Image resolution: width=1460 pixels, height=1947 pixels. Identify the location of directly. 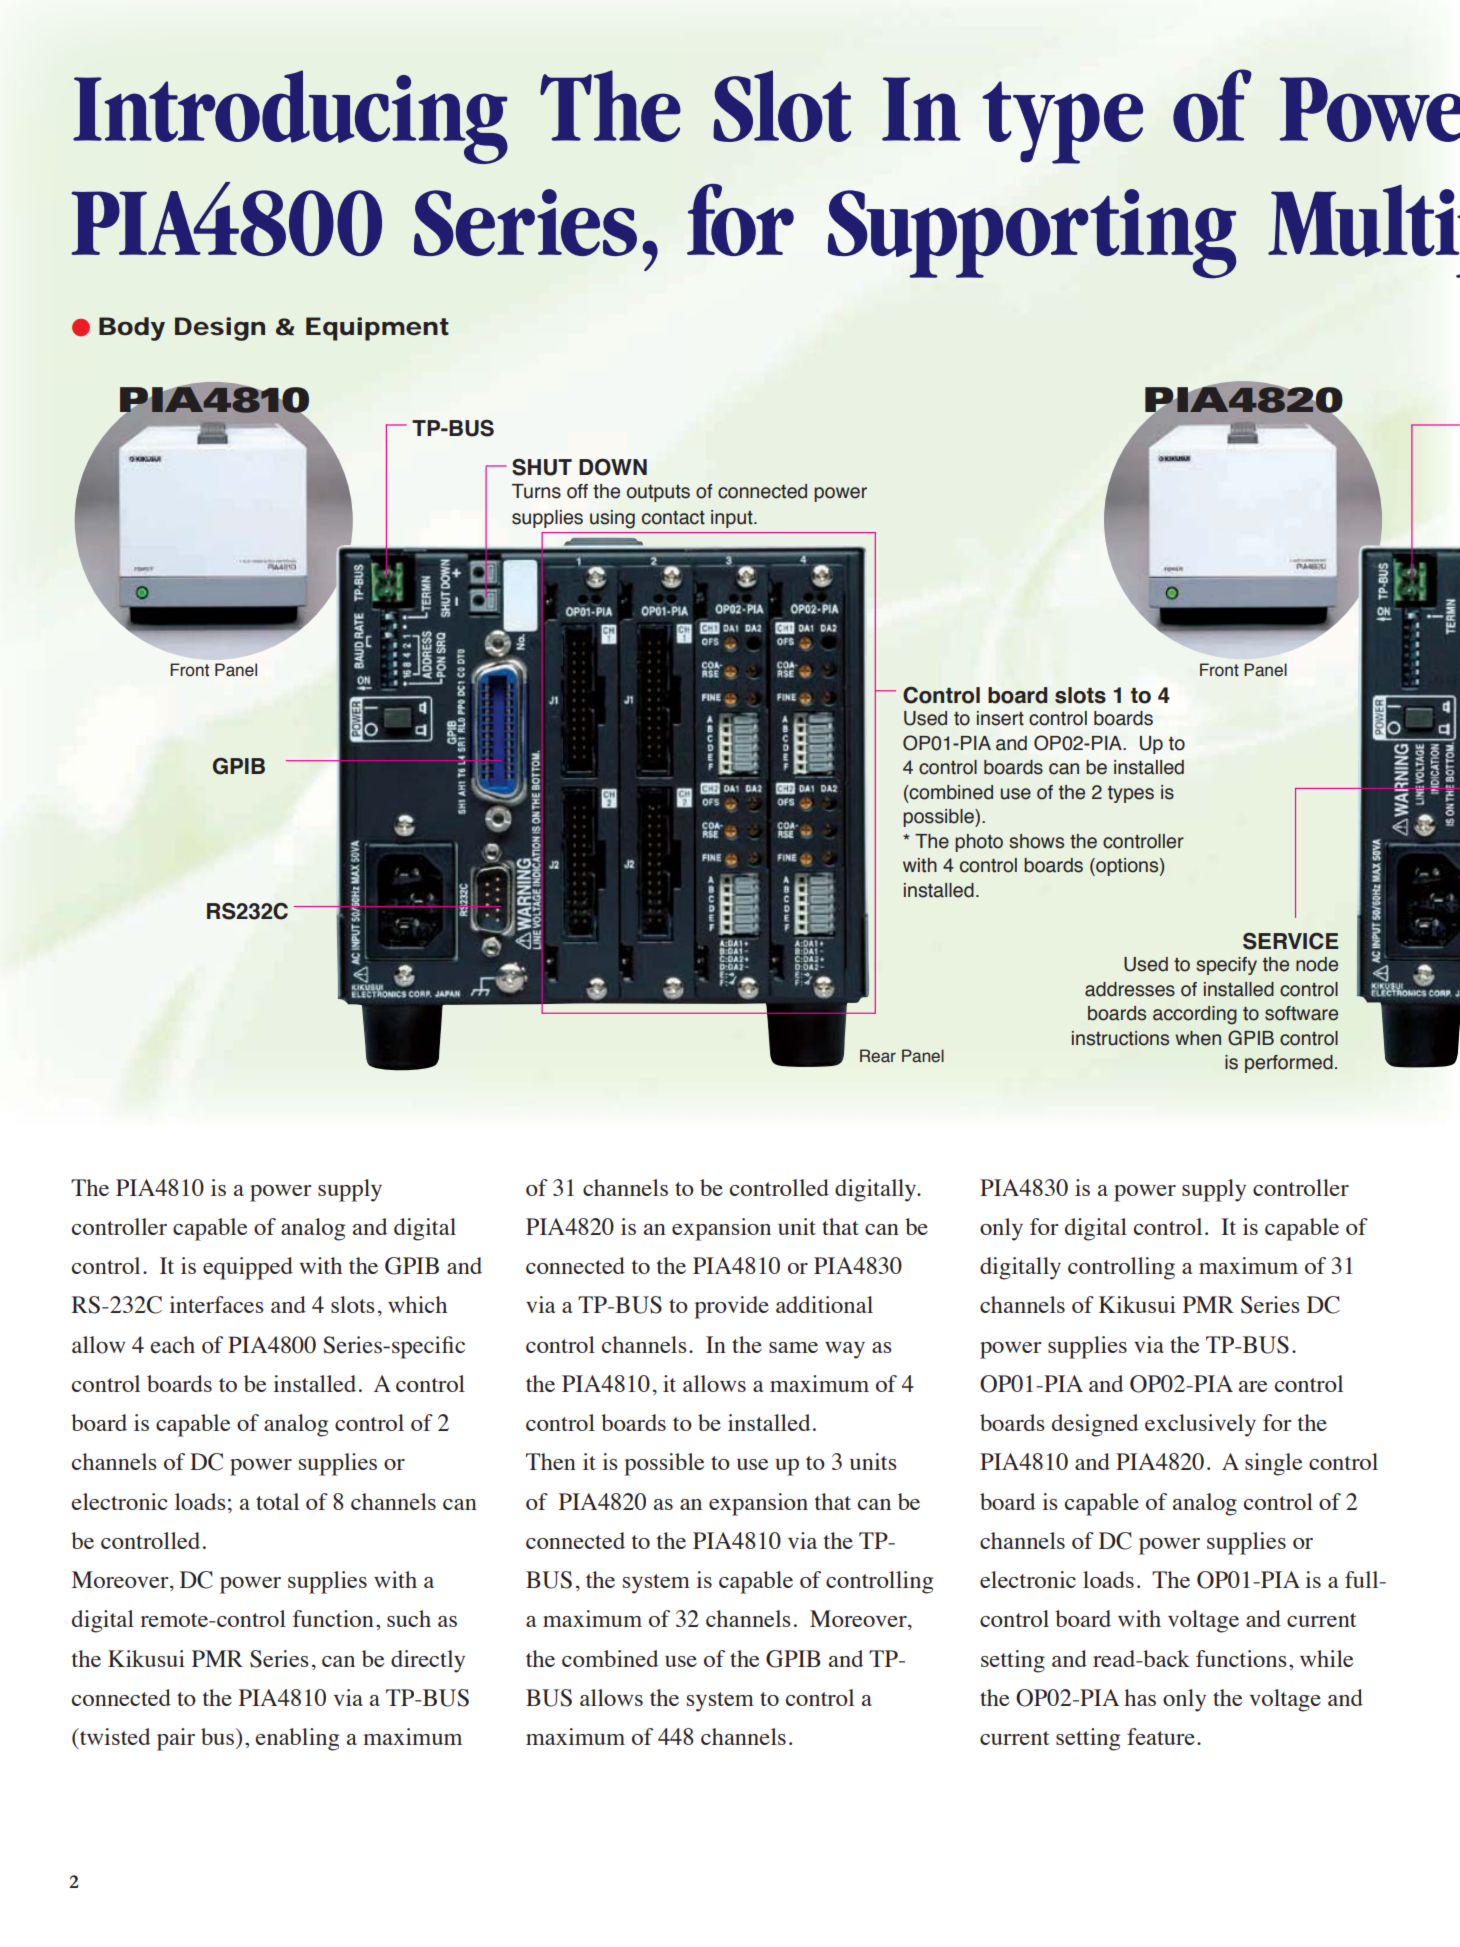
(428, 1661).
